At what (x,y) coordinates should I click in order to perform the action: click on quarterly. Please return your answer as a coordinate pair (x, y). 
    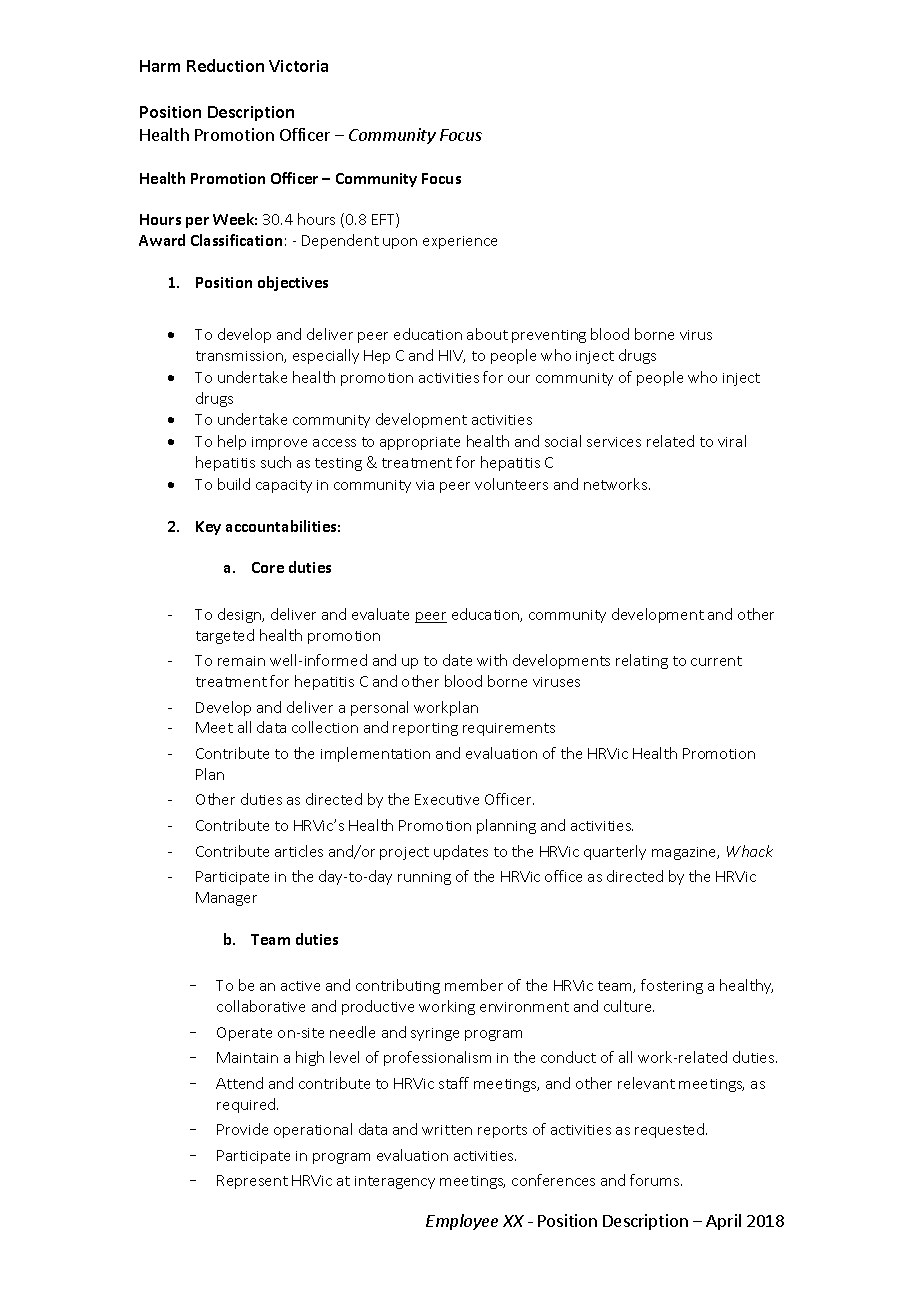
    Looking at the image, I should click on (615, 852).
